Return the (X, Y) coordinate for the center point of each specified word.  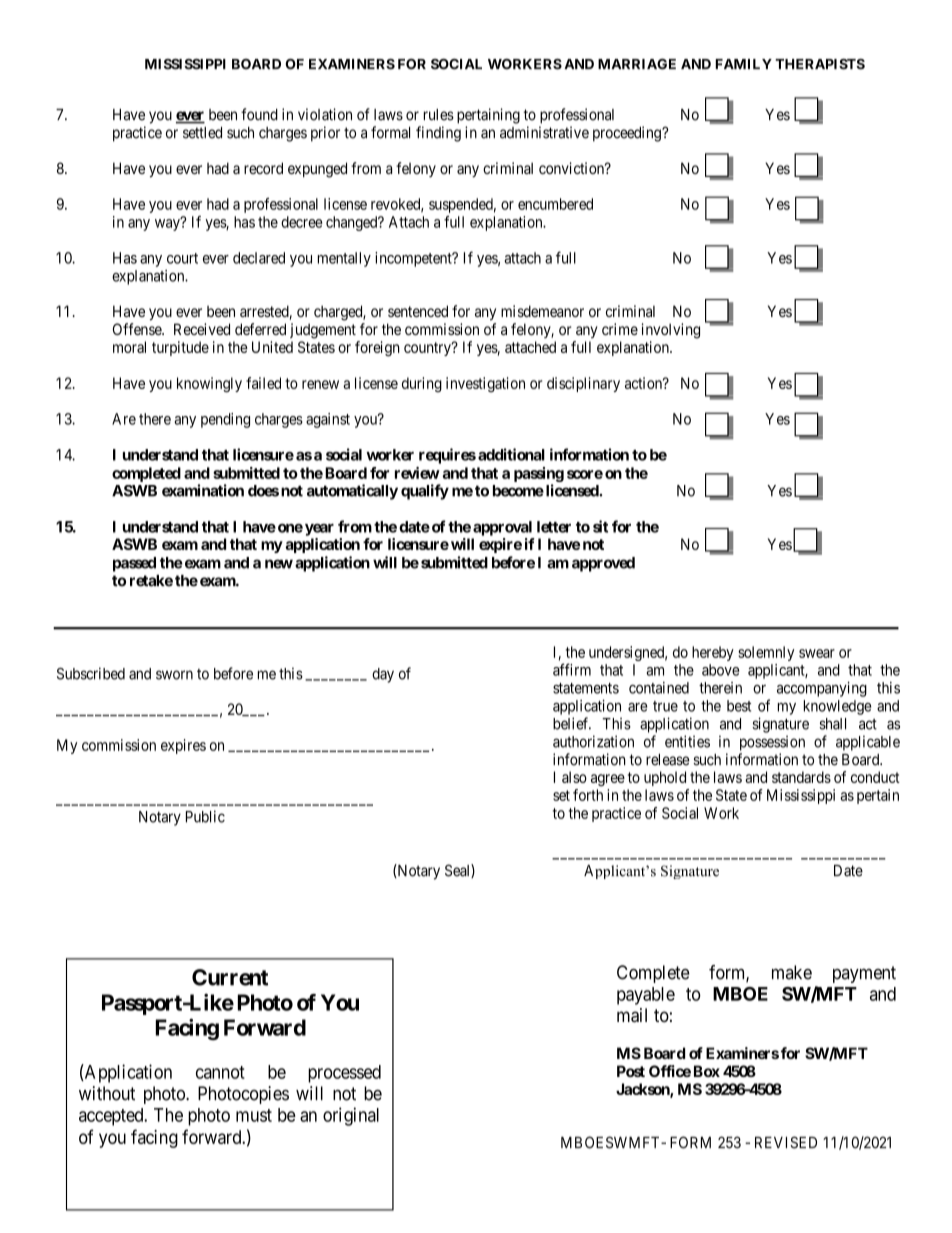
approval (502, 528)
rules (439, 115)
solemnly (766, 653)
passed (134, 564)
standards (801, 777)
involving (671, 331)
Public (205, 816)
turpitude (180, 348)
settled (202, 133)
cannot (220, 1072)
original (351, 1116)
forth (588, 795)
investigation (485, 384)
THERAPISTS (820, 64)
